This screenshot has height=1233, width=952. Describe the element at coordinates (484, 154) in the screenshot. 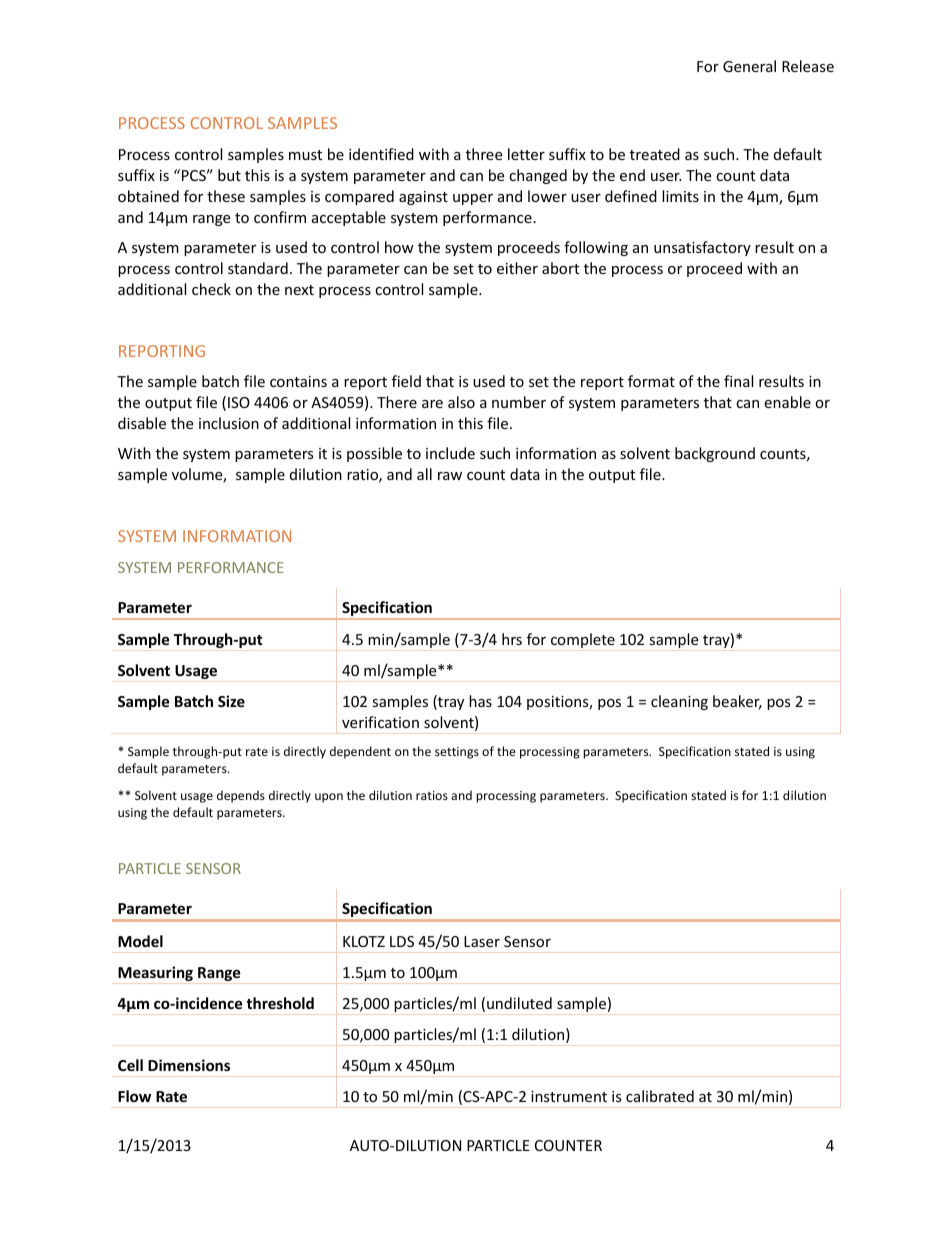

I see `three` at that location.
